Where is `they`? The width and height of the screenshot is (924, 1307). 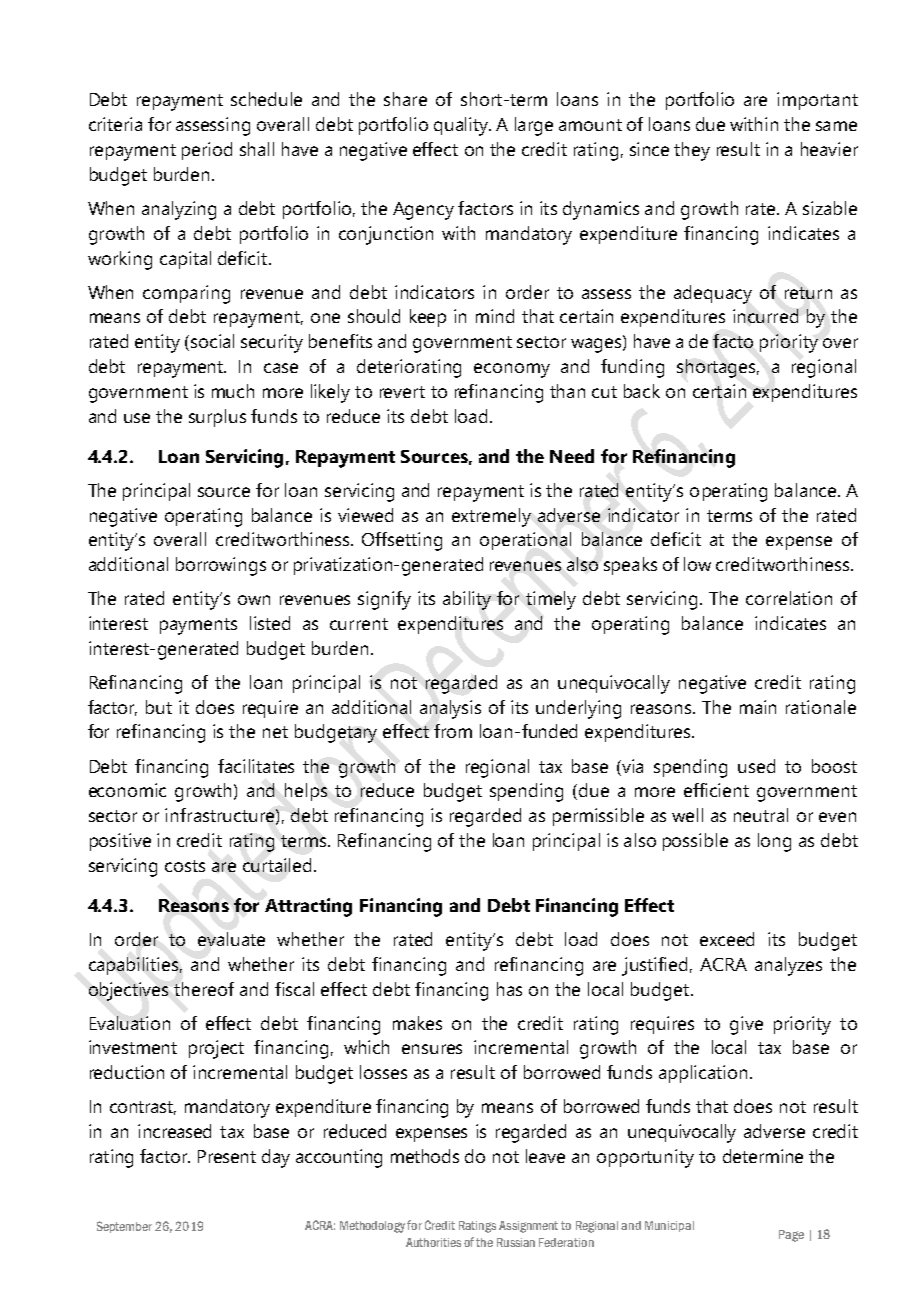 they is located at coordinates (692, 151).
